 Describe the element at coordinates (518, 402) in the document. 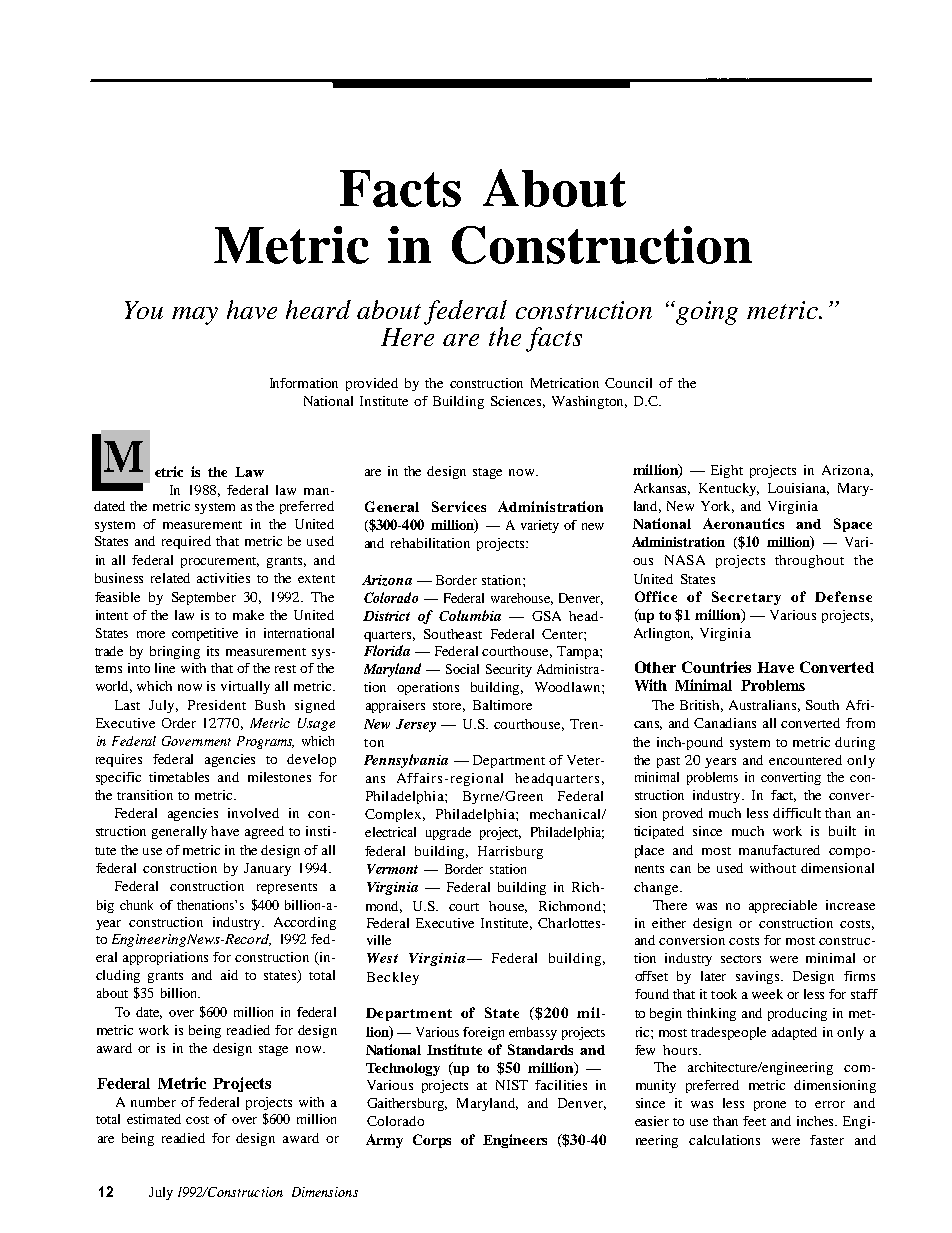

I see `Sciences` at that location.
